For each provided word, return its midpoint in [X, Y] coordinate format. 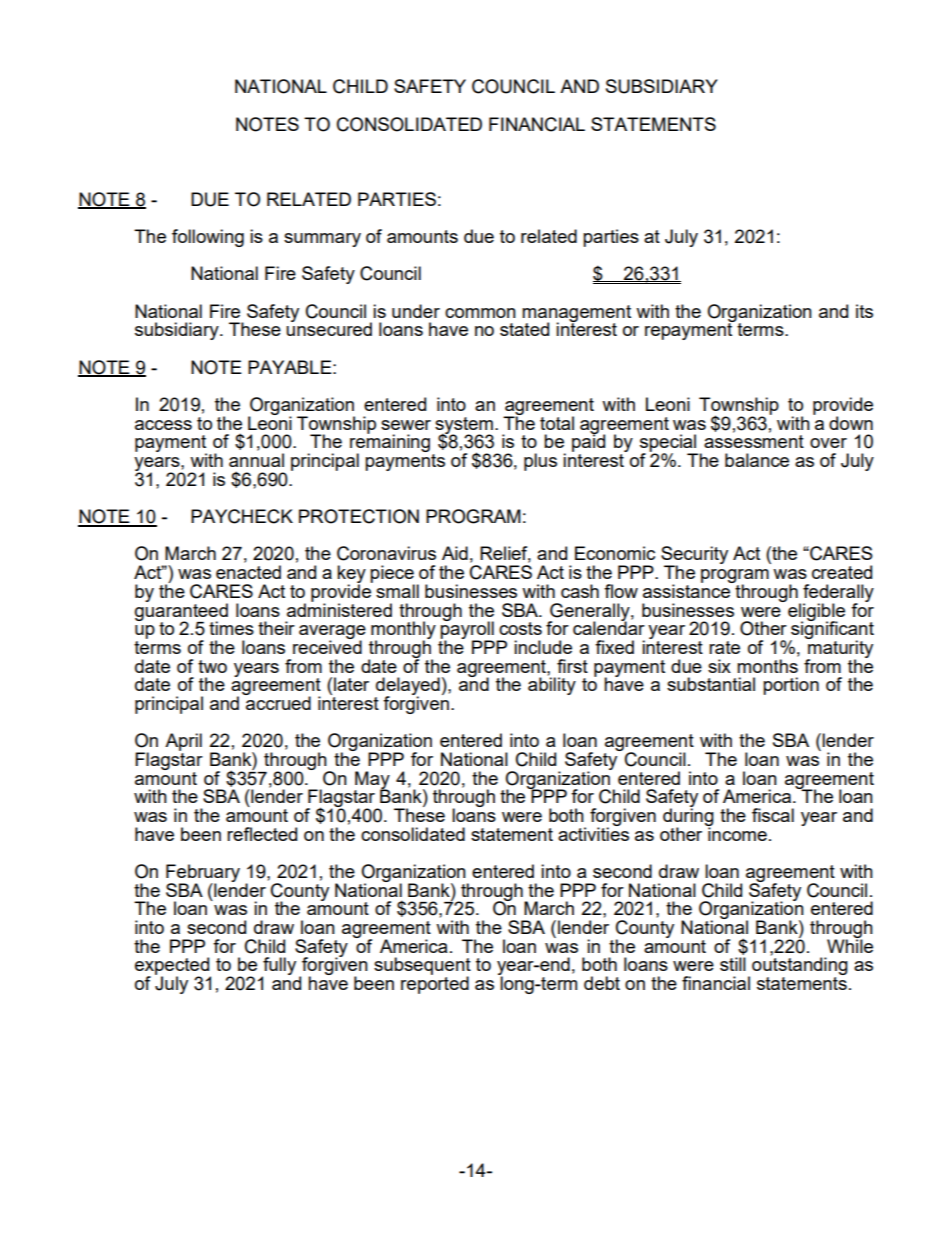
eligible [816, 613]
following [208, 238]
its [864, 311]
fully [278, 967]
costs [520, 628]
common [480, 313]
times [231, 628]
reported [435, 984]
